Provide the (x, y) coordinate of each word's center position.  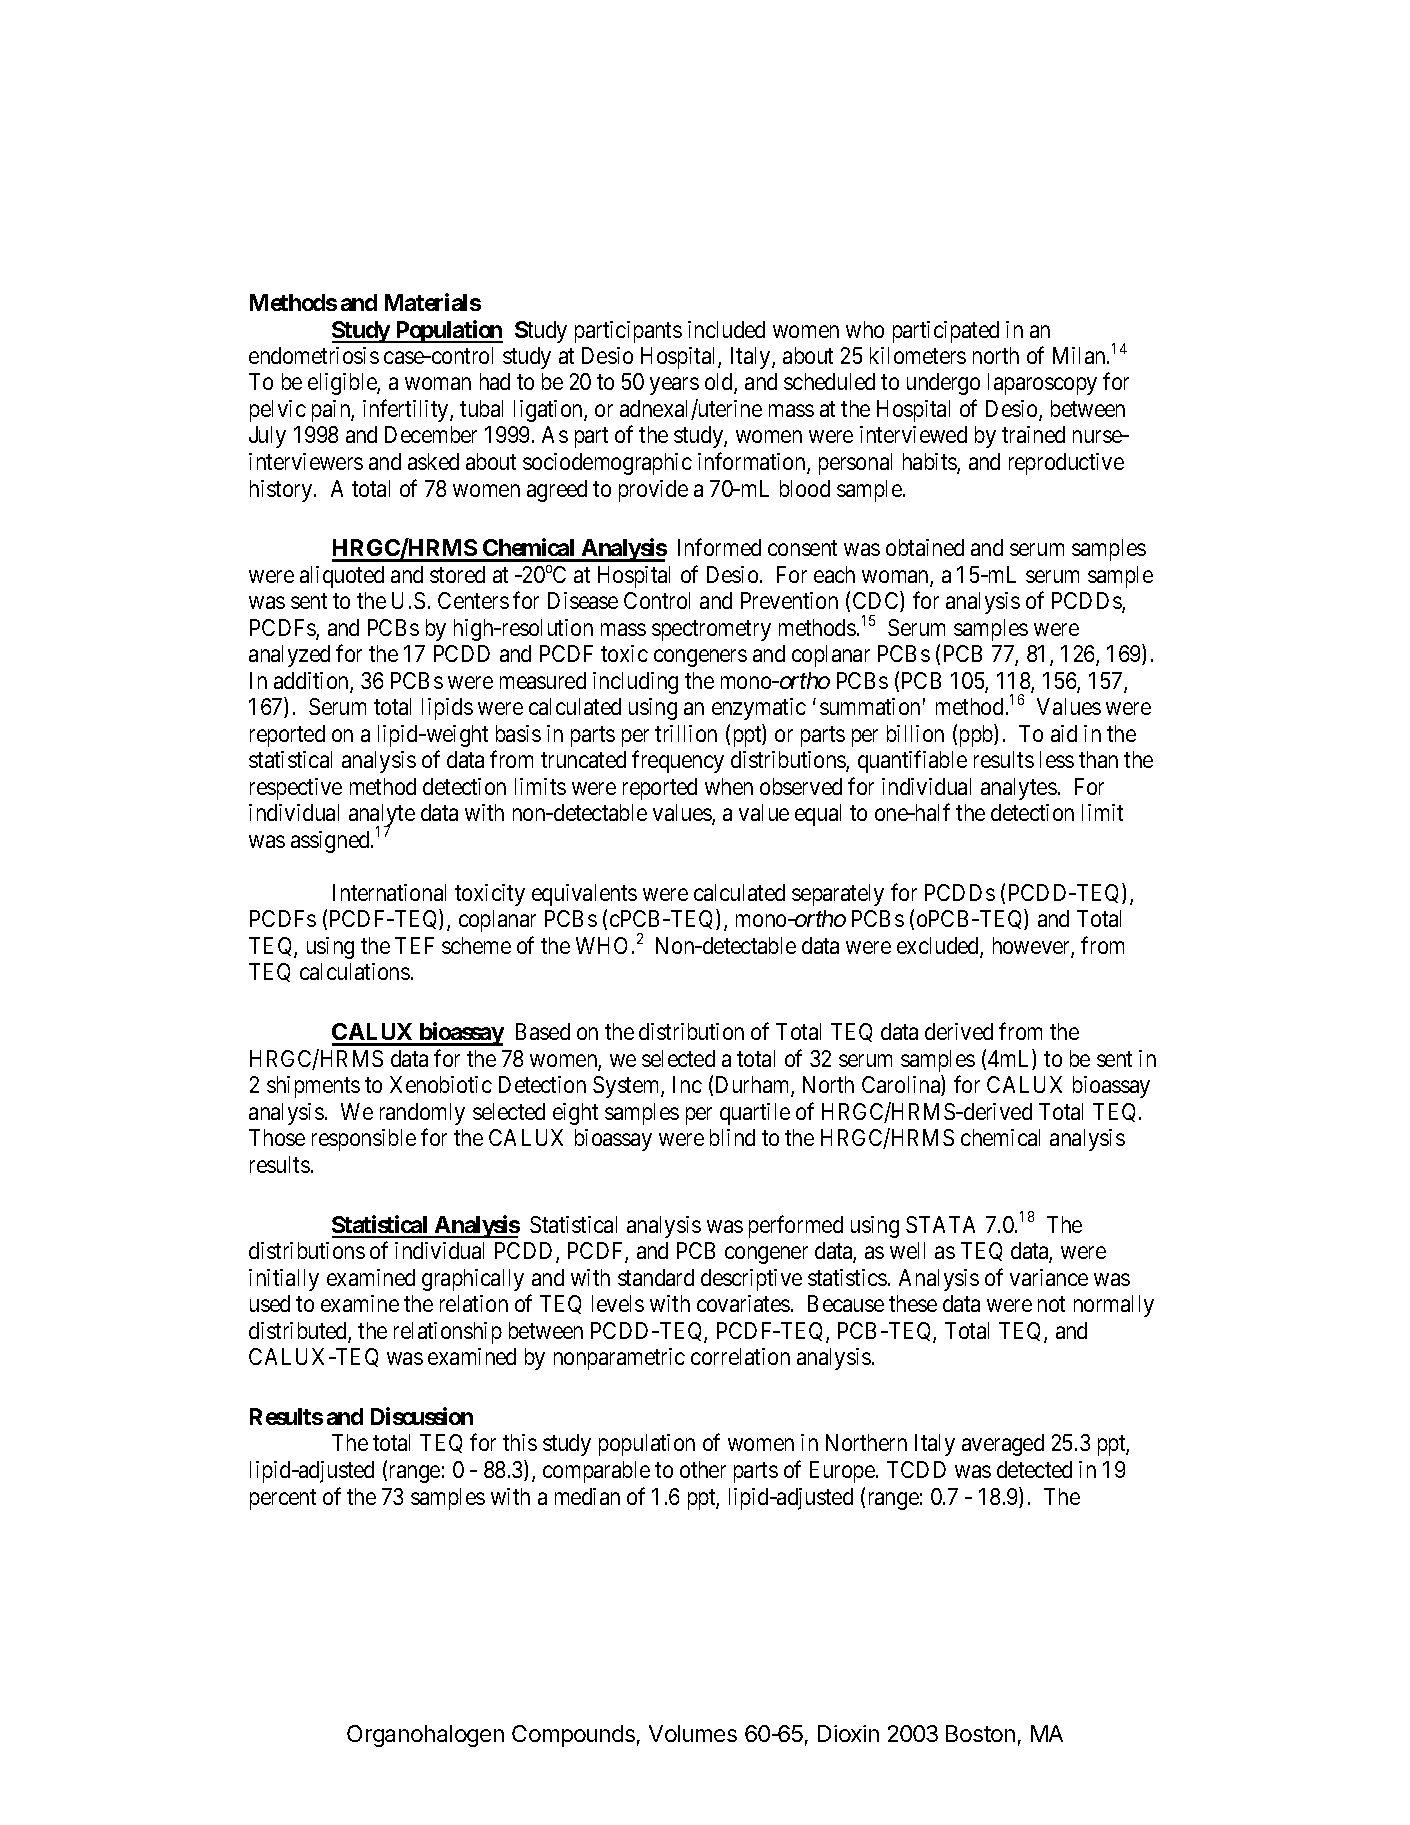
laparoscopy (1042, 384)
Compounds (573, 1736)
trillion (686, 733)
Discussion (422, 1416)
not (1051, 1304)
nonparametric (619, 1359)
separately (838, 895)
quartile (755, 1114)
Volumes (693, 1733)
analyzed (289, 656)
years (674, 386)
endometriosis (314, 355)
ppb (977, 735)
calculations (355, 971)
